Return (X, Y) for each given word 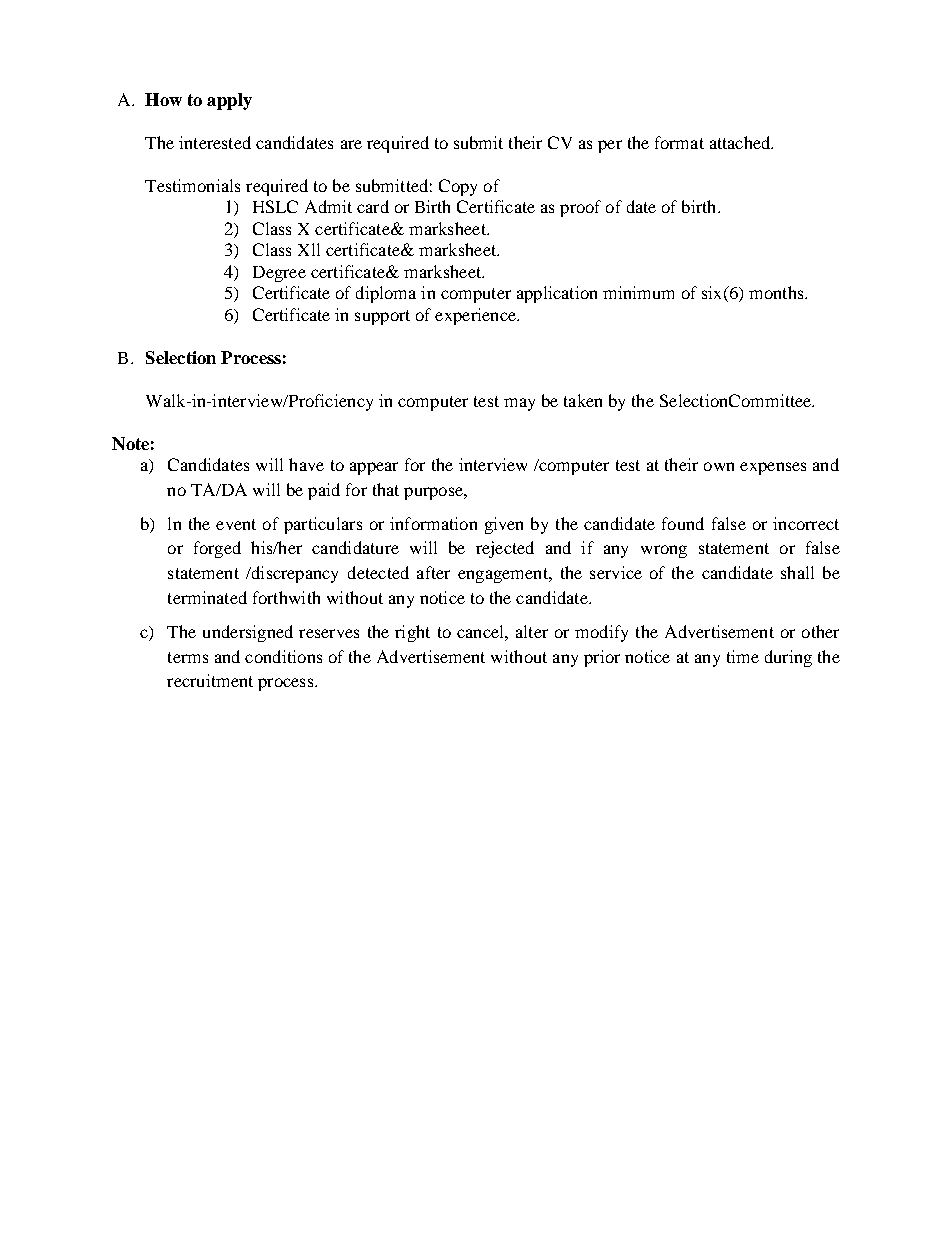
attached (741, 142)
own (719, 466)
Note (130, 443)
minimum (638, 292)
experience (476, 316)
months (777, 292)
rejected (505, 549)
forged (217, 549)
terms (188, 657)
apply (229, 101)
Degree (279, 274)
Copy (458, 187)
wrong (664, 551)
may (519, 404)
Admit (328, 206)
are (351, 144)
